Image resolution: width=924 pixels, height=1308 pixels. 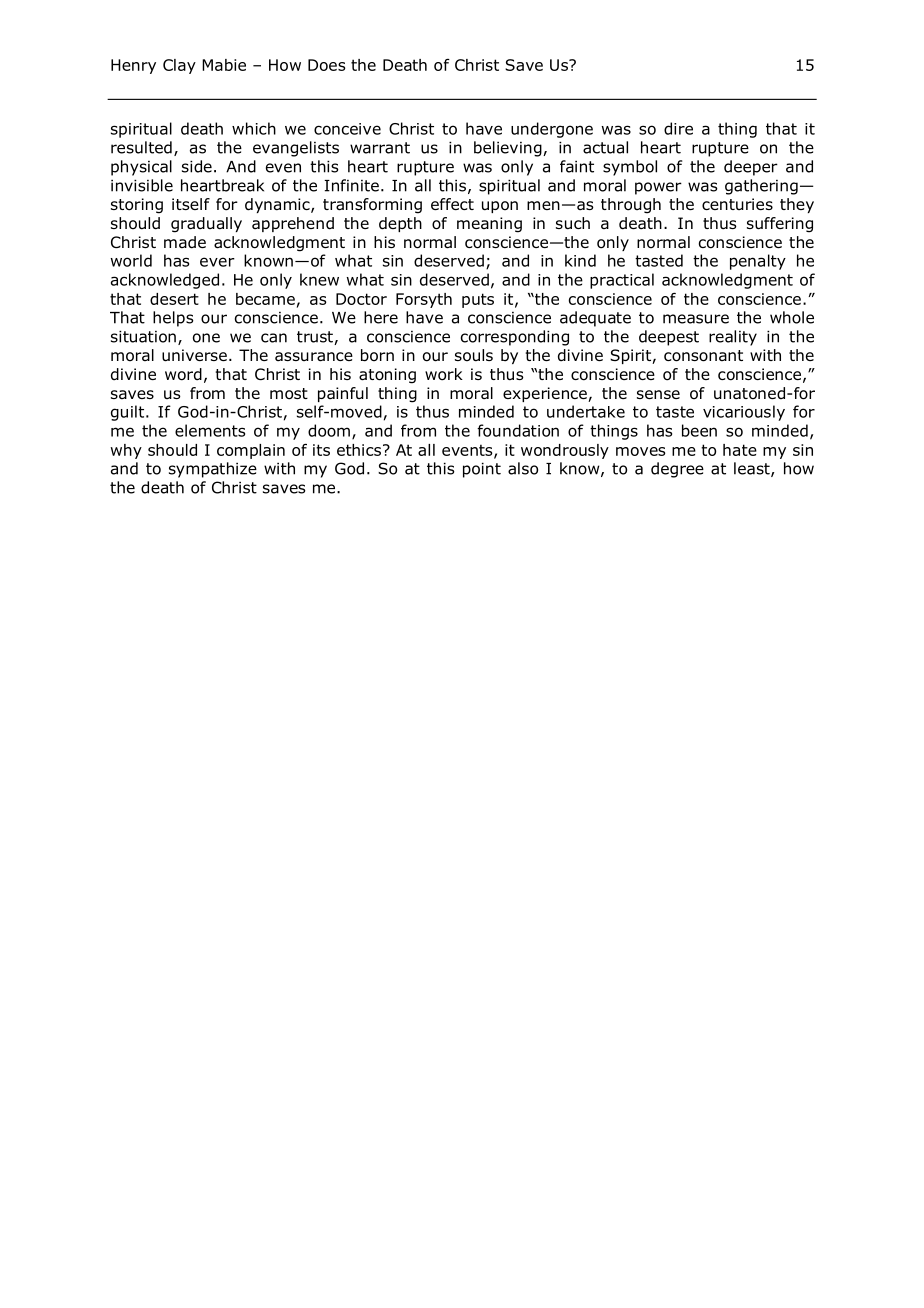 I want to click on ever, so click(x=217, y=262).
